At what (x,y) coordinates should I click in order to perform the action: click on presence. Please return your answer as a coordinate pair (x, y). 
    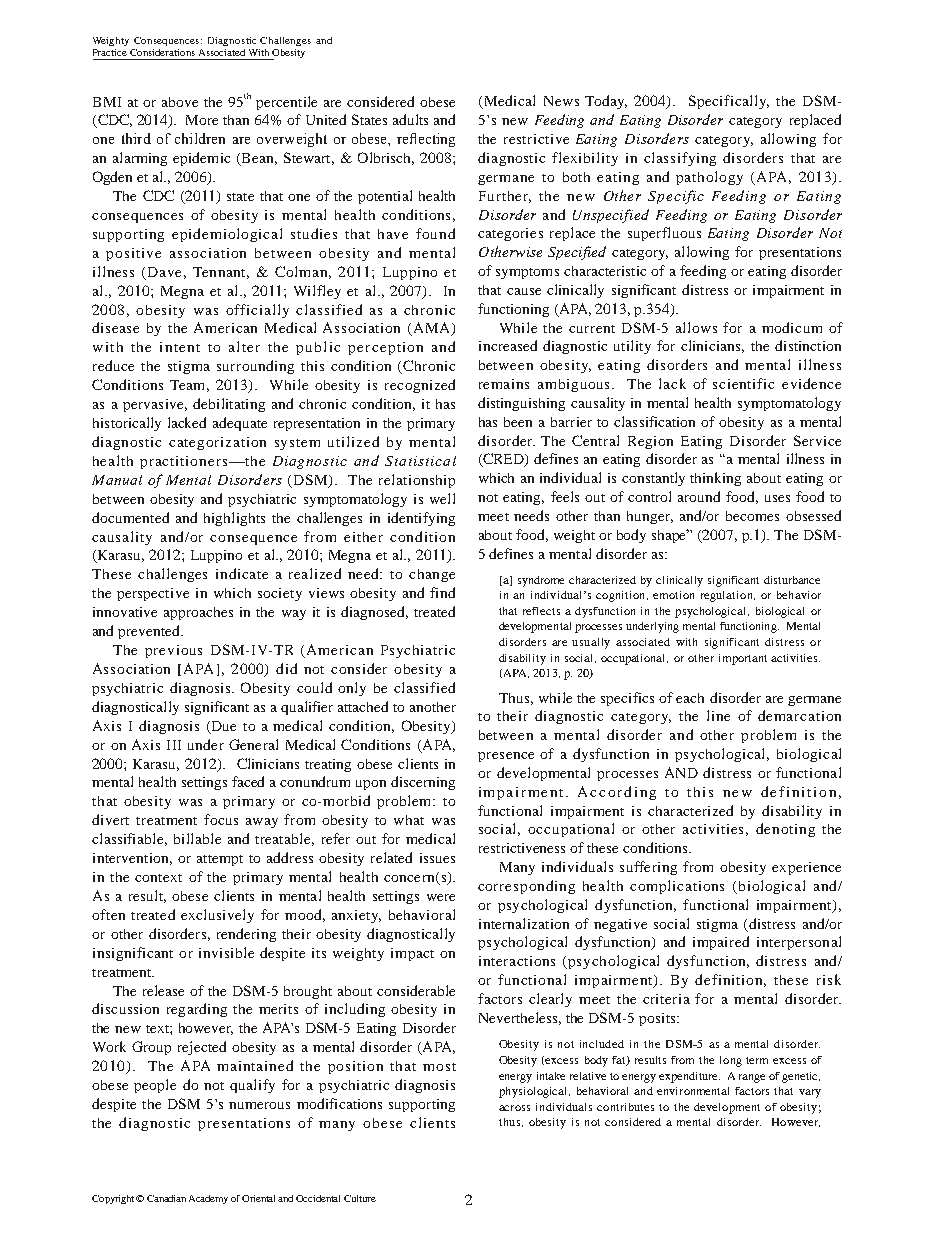
    Looking at the image, I should click on (506, 757).
